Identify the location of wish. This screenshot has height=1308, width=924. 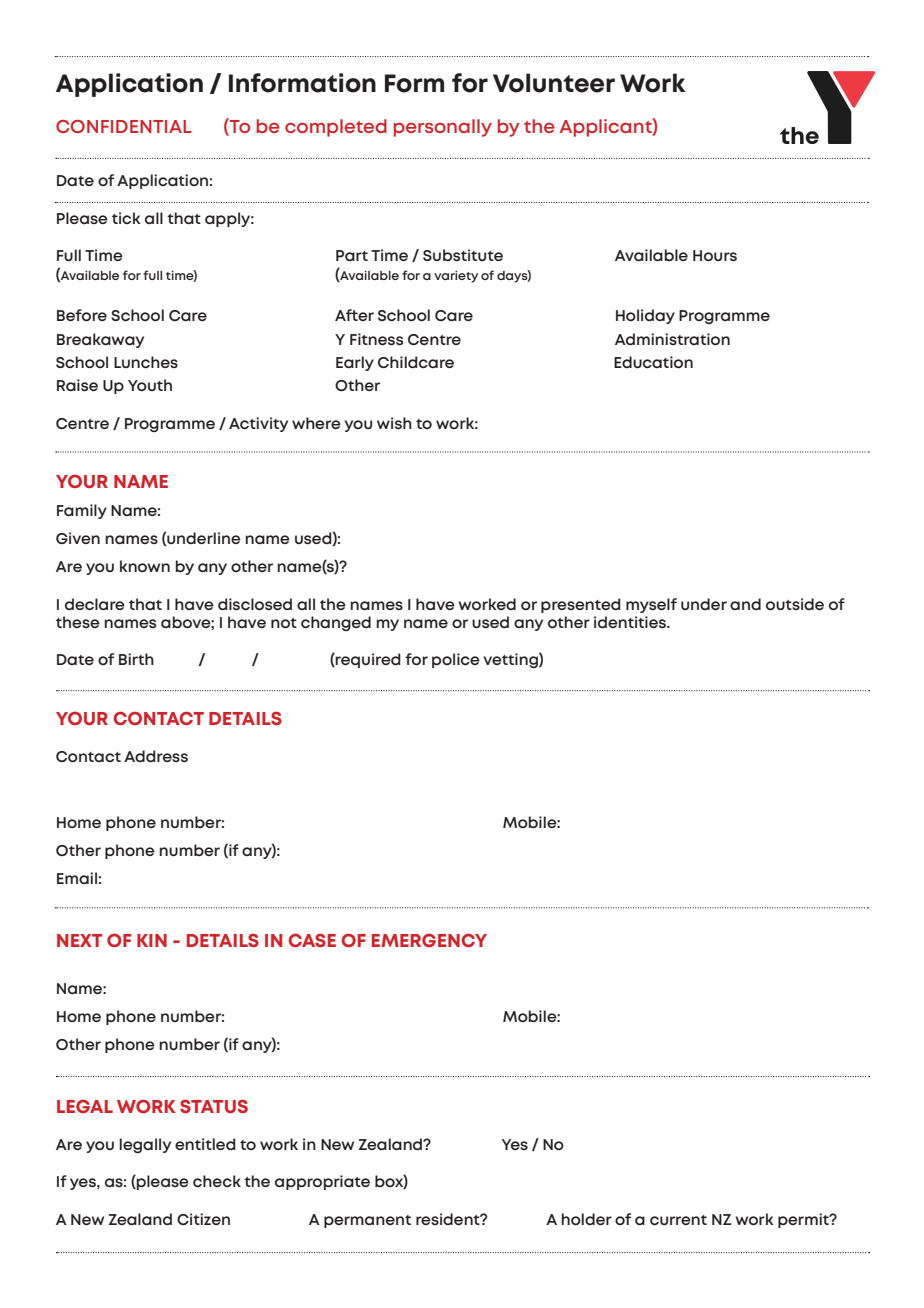
(394, 423).
